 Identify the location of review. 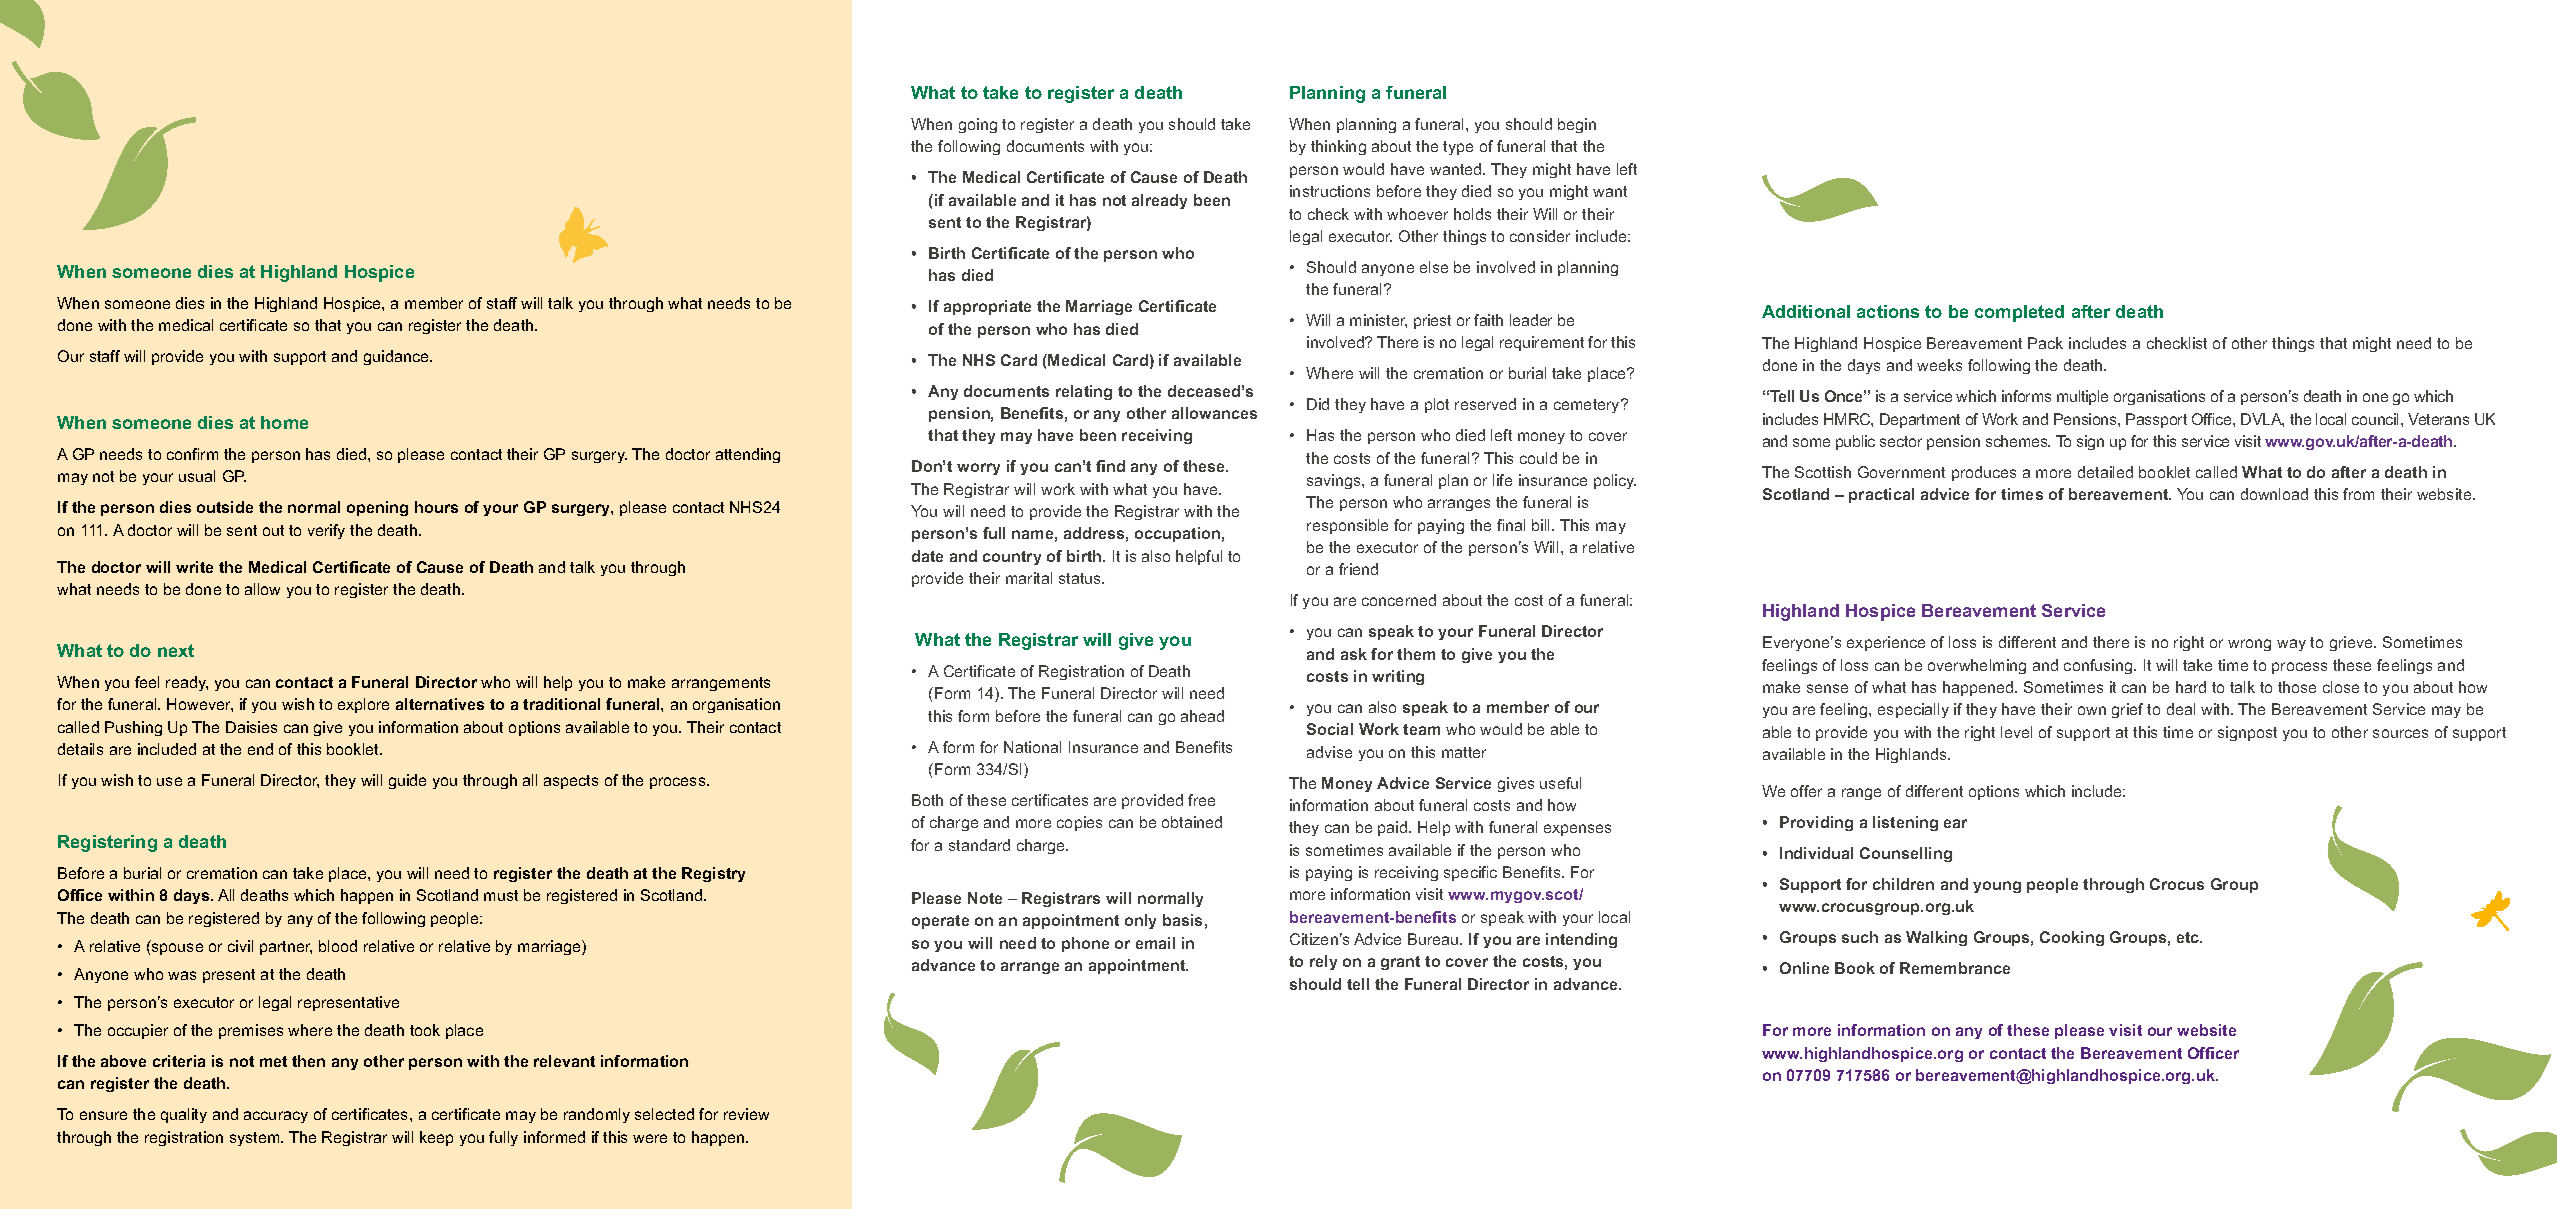
(746, 1114).
